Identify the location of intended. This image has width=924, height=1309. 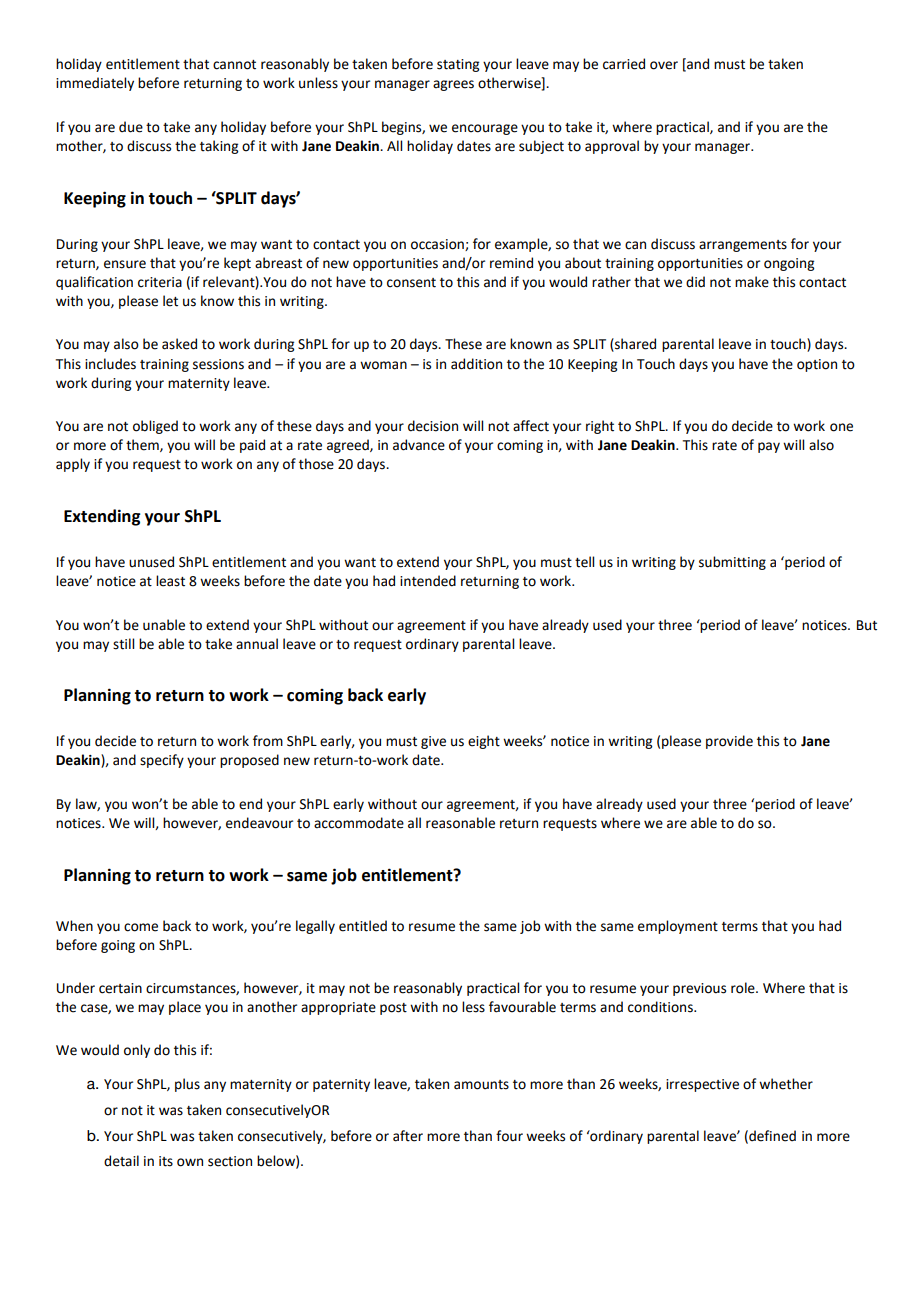
(428, 581).
